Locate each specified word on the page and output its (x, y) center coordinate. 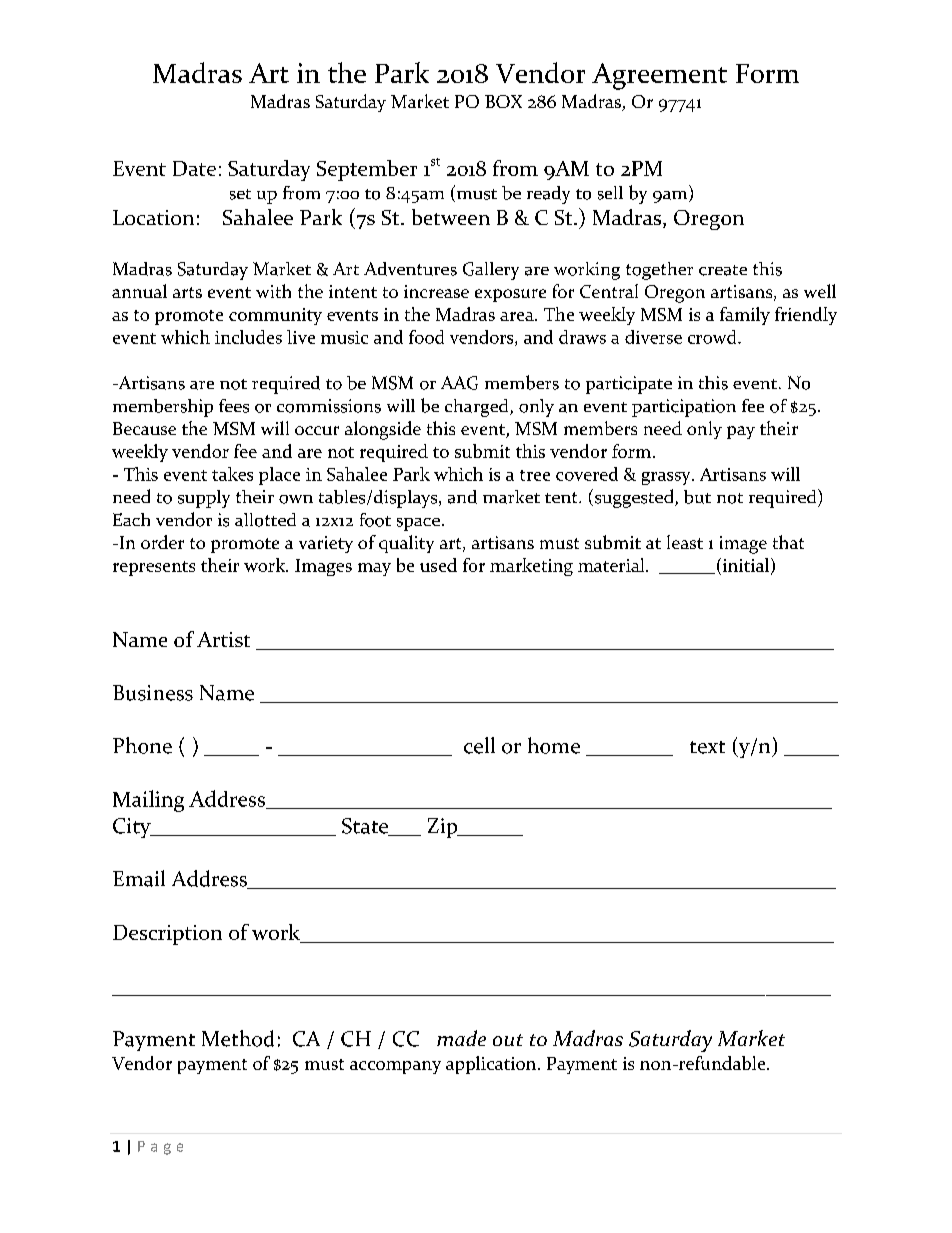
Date (194, 168)
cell (479, 745)
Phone (142, 745)
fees (234, 406)
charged (478, 408)
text (707, 747)
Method (238, 1038)
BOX (503, 101)
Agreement (659, 76)
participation (684, 408)
